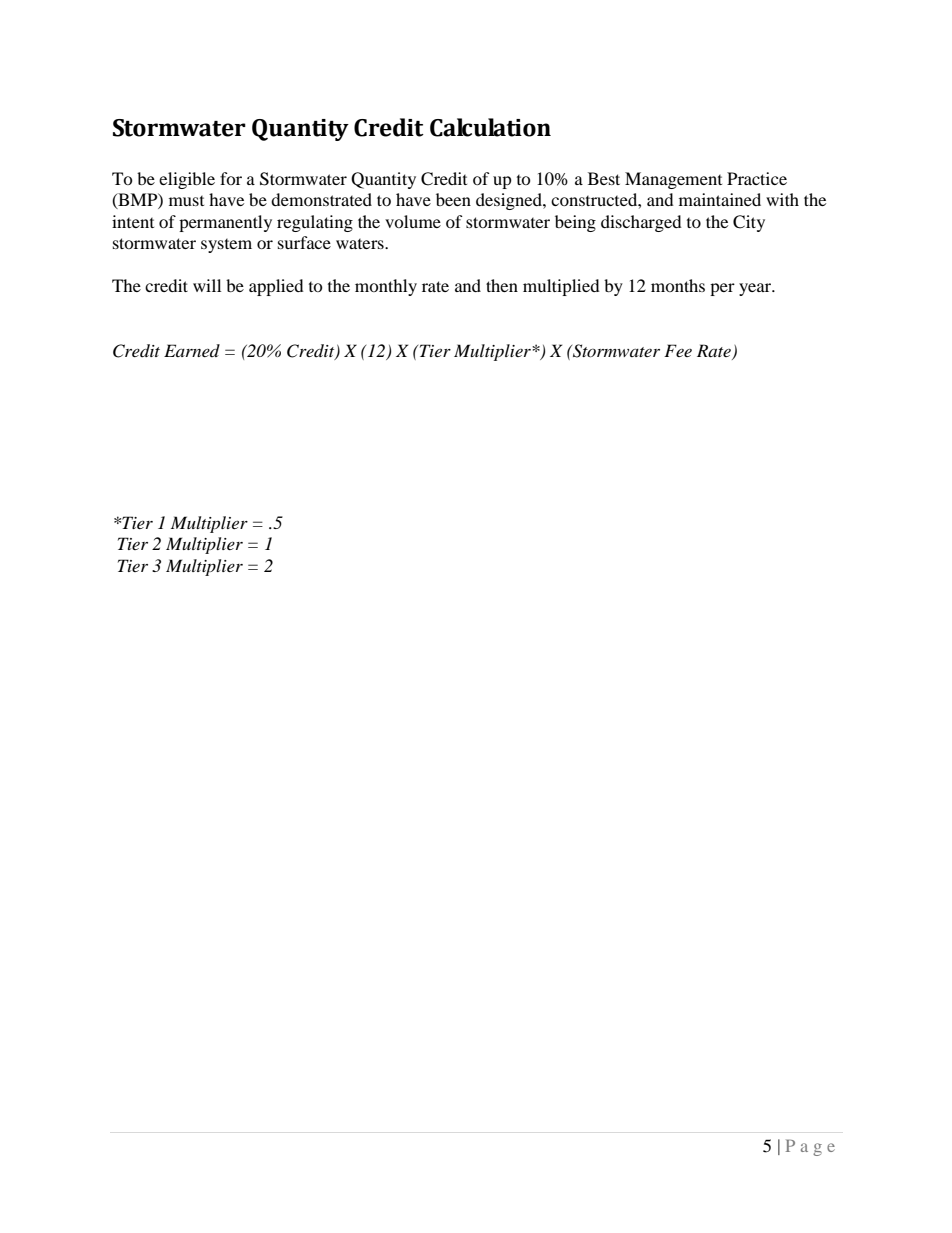 The image size is (952, 1233). What do you see at coordinates (490, 127) in the document?
I see `Calculation` at bounding box center [490, 127].
